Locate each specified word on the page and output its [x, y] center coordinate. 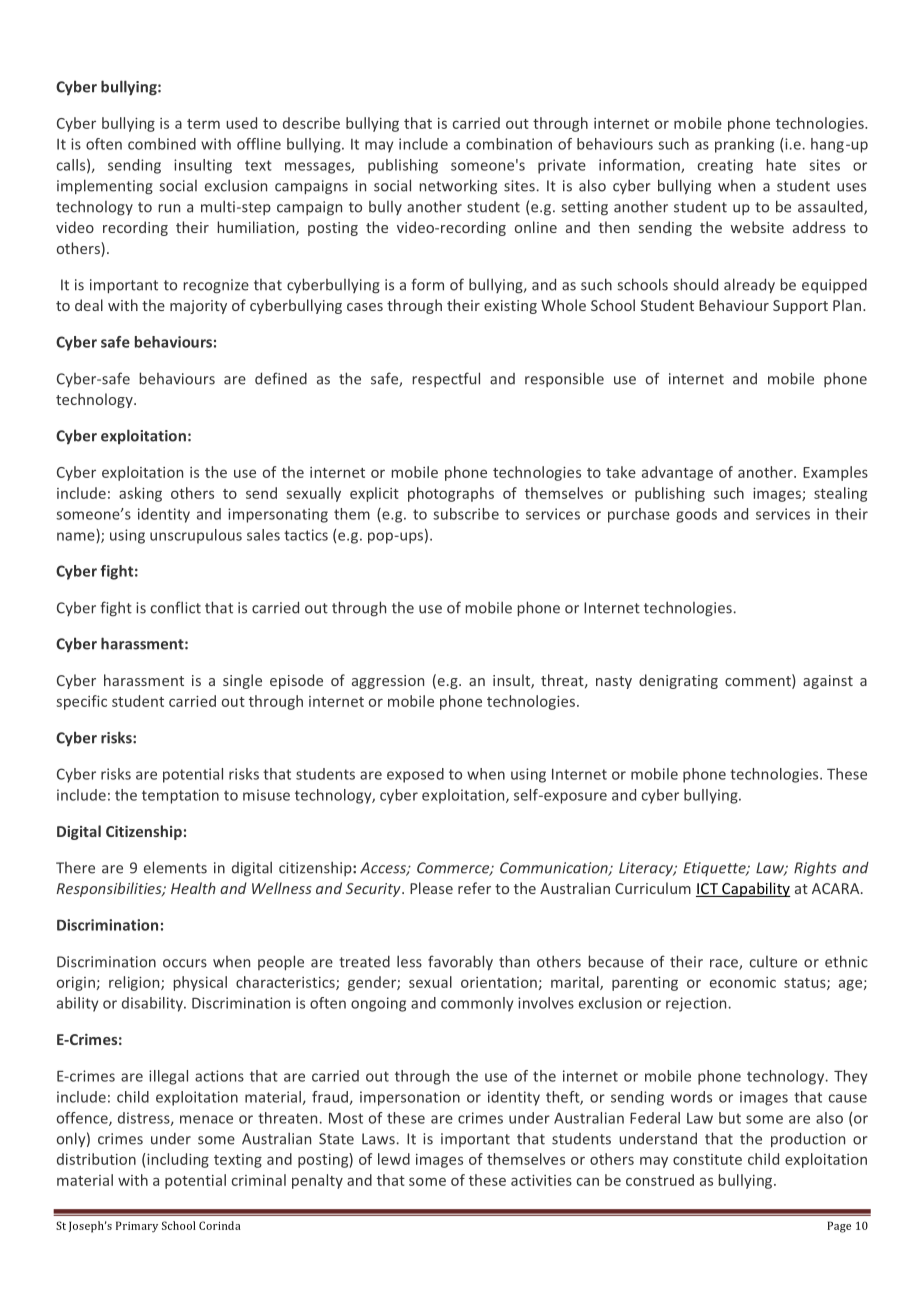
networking [458, 187]
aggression [388, 682]
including [177, 1160]
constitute [707, 1159]
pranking [744, 145]
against [828, 682]
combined [162, 144]
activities [541, 1180]
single [242, 681]
